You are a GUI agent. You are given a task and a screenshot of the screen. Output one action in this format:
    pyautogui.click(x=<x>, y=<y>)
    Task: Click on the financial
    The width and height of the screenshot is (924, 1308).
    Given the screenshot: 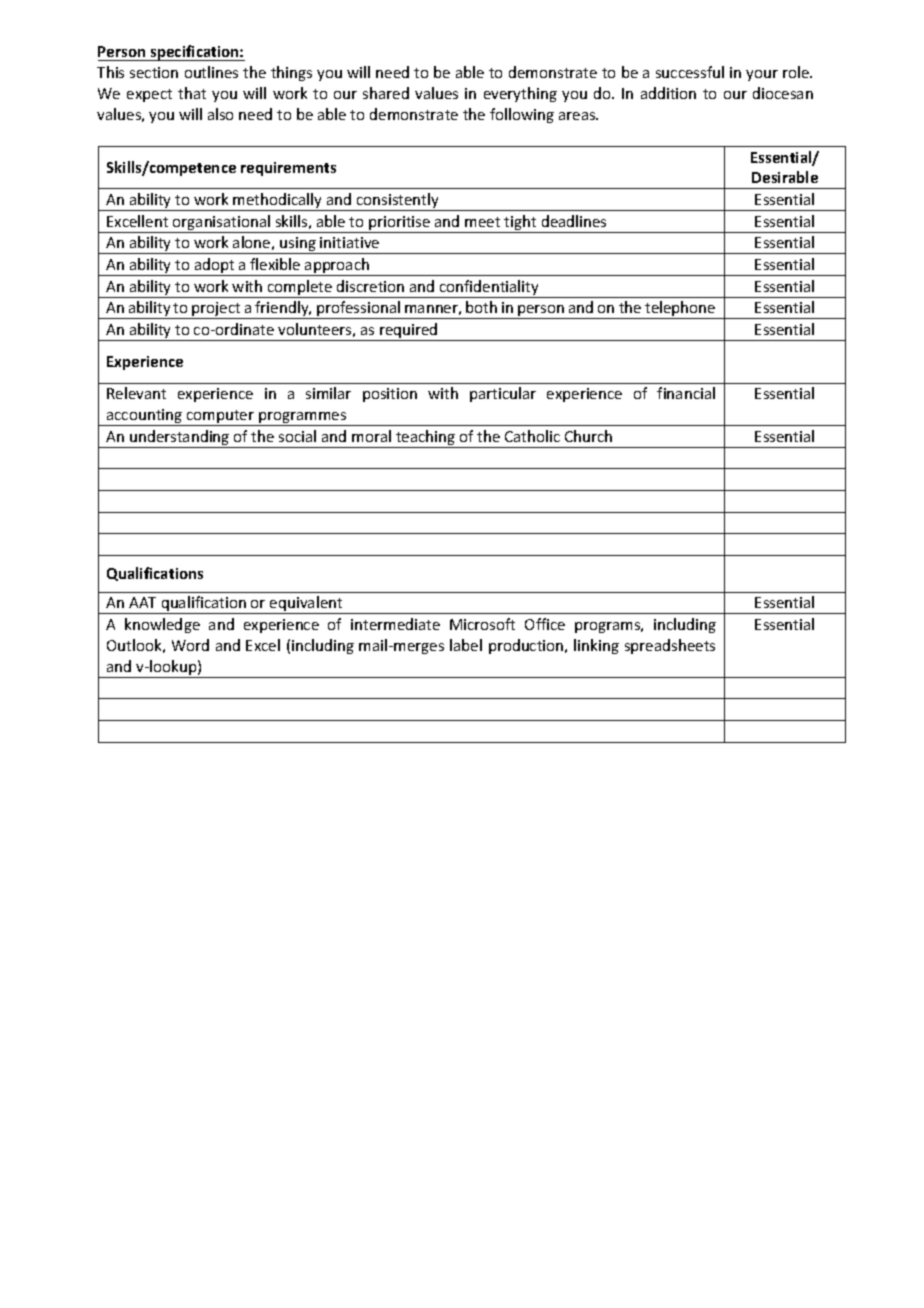 What is the action you would take?
    pyautogui.click(x=686, y=393)
